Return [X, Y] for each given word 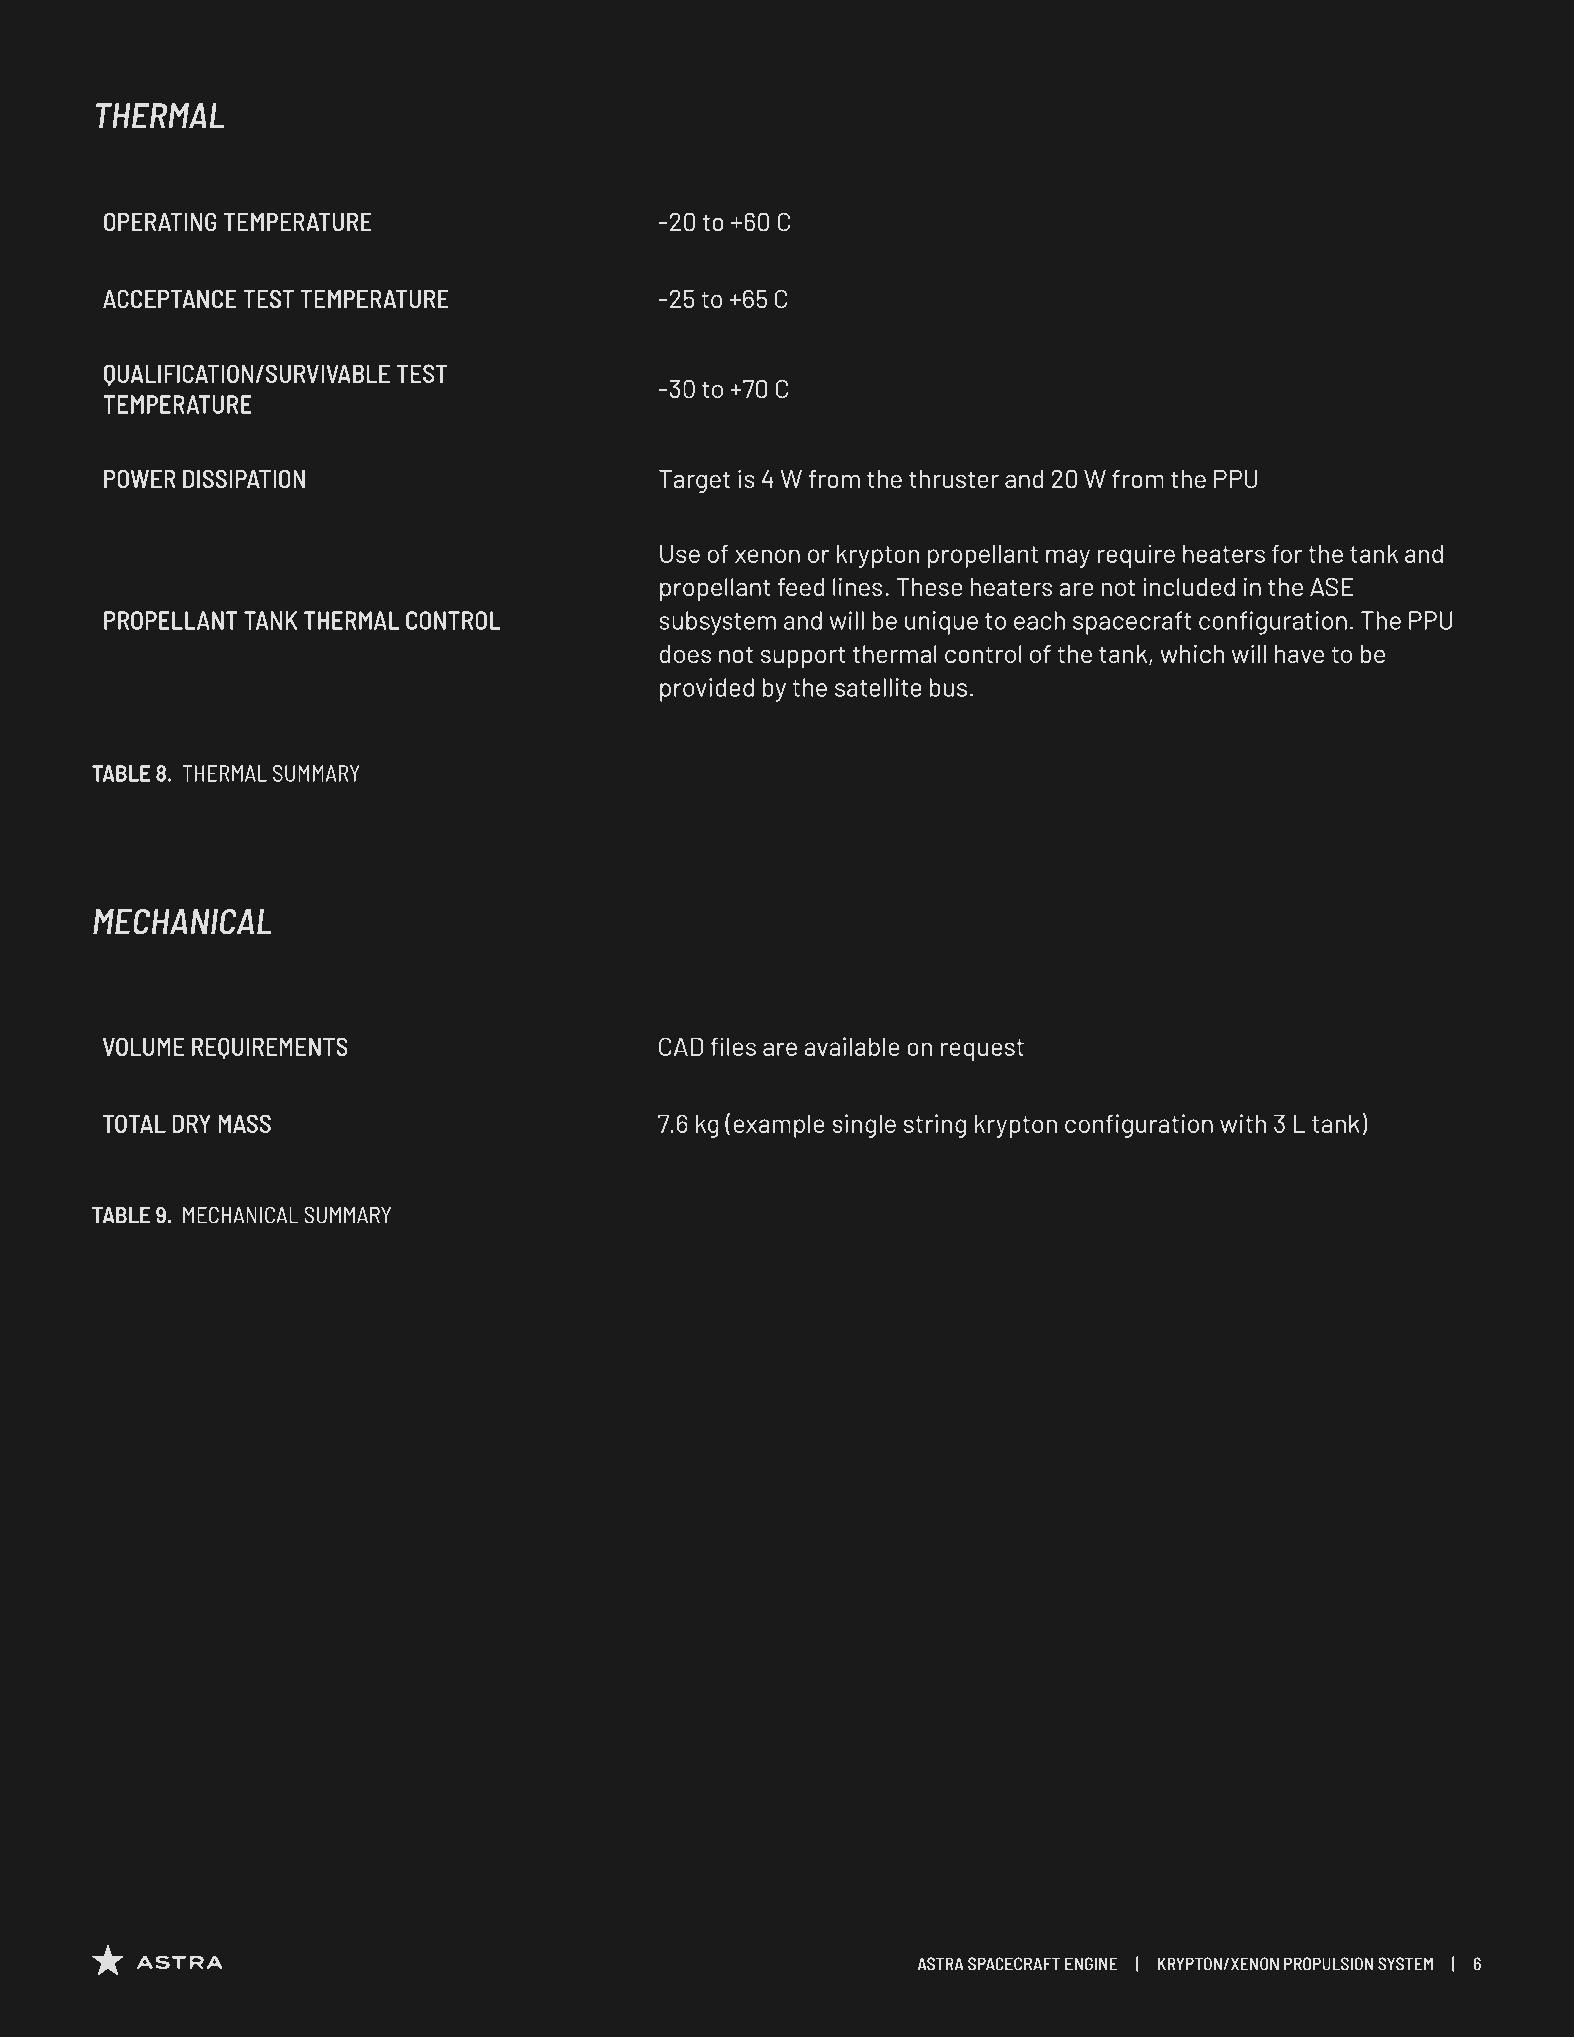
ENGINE [1091, 1964]
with [1243, 1123]
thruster [954, 479]
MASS [244, 1123]
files [733, 1046]
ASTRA [941, 1964]
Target [694, 481]
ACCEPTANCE [170, 299]
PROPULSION [1328, 1964]
